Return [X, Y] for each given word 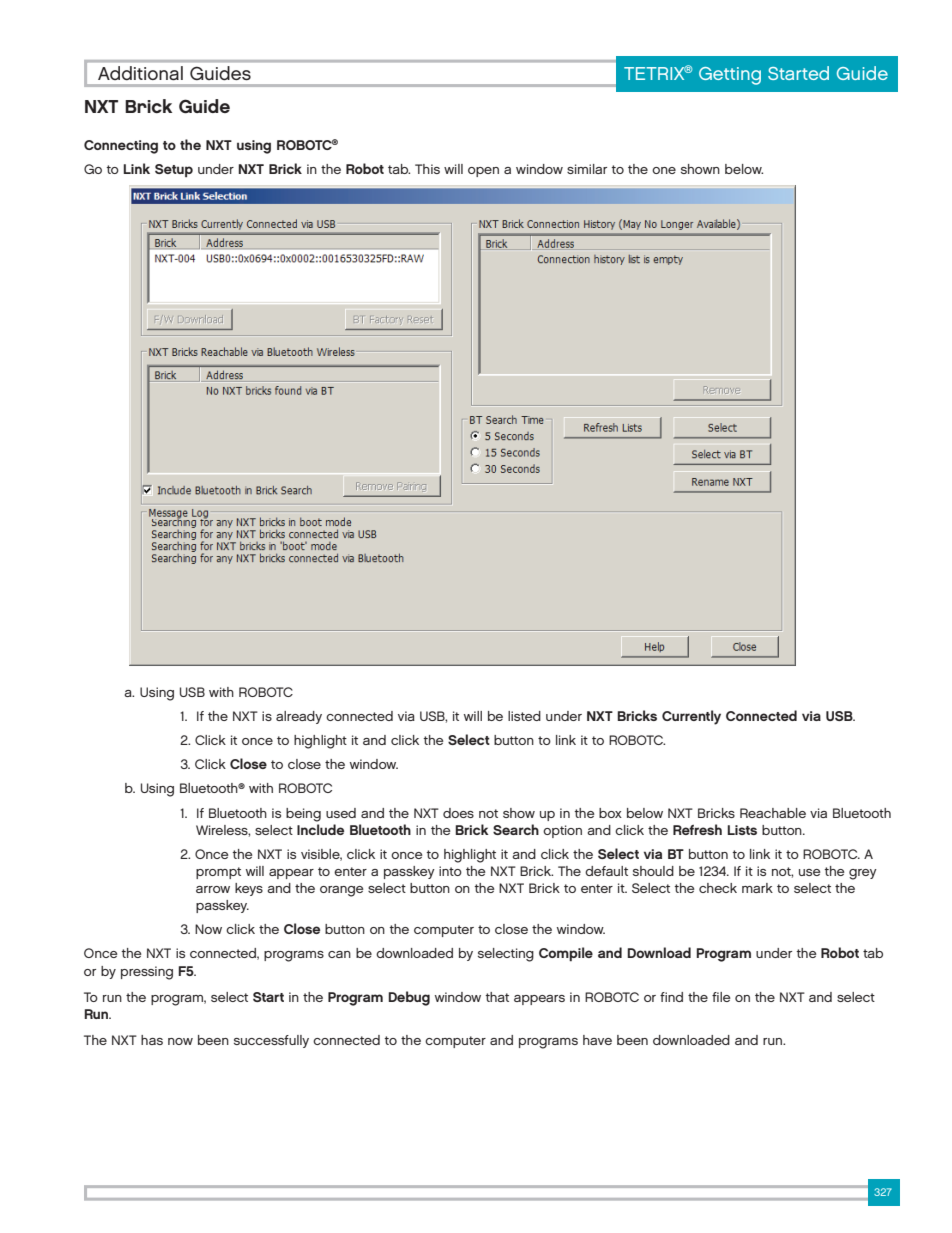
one [664, 170]
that [497, 997]
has [152, 1040]
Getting [730, 76]
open [483, 172]
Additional [140, 73]
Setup [174, 170]
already [299, 717]
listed [524, 716]
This [427, 169]
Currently [691, 717]
